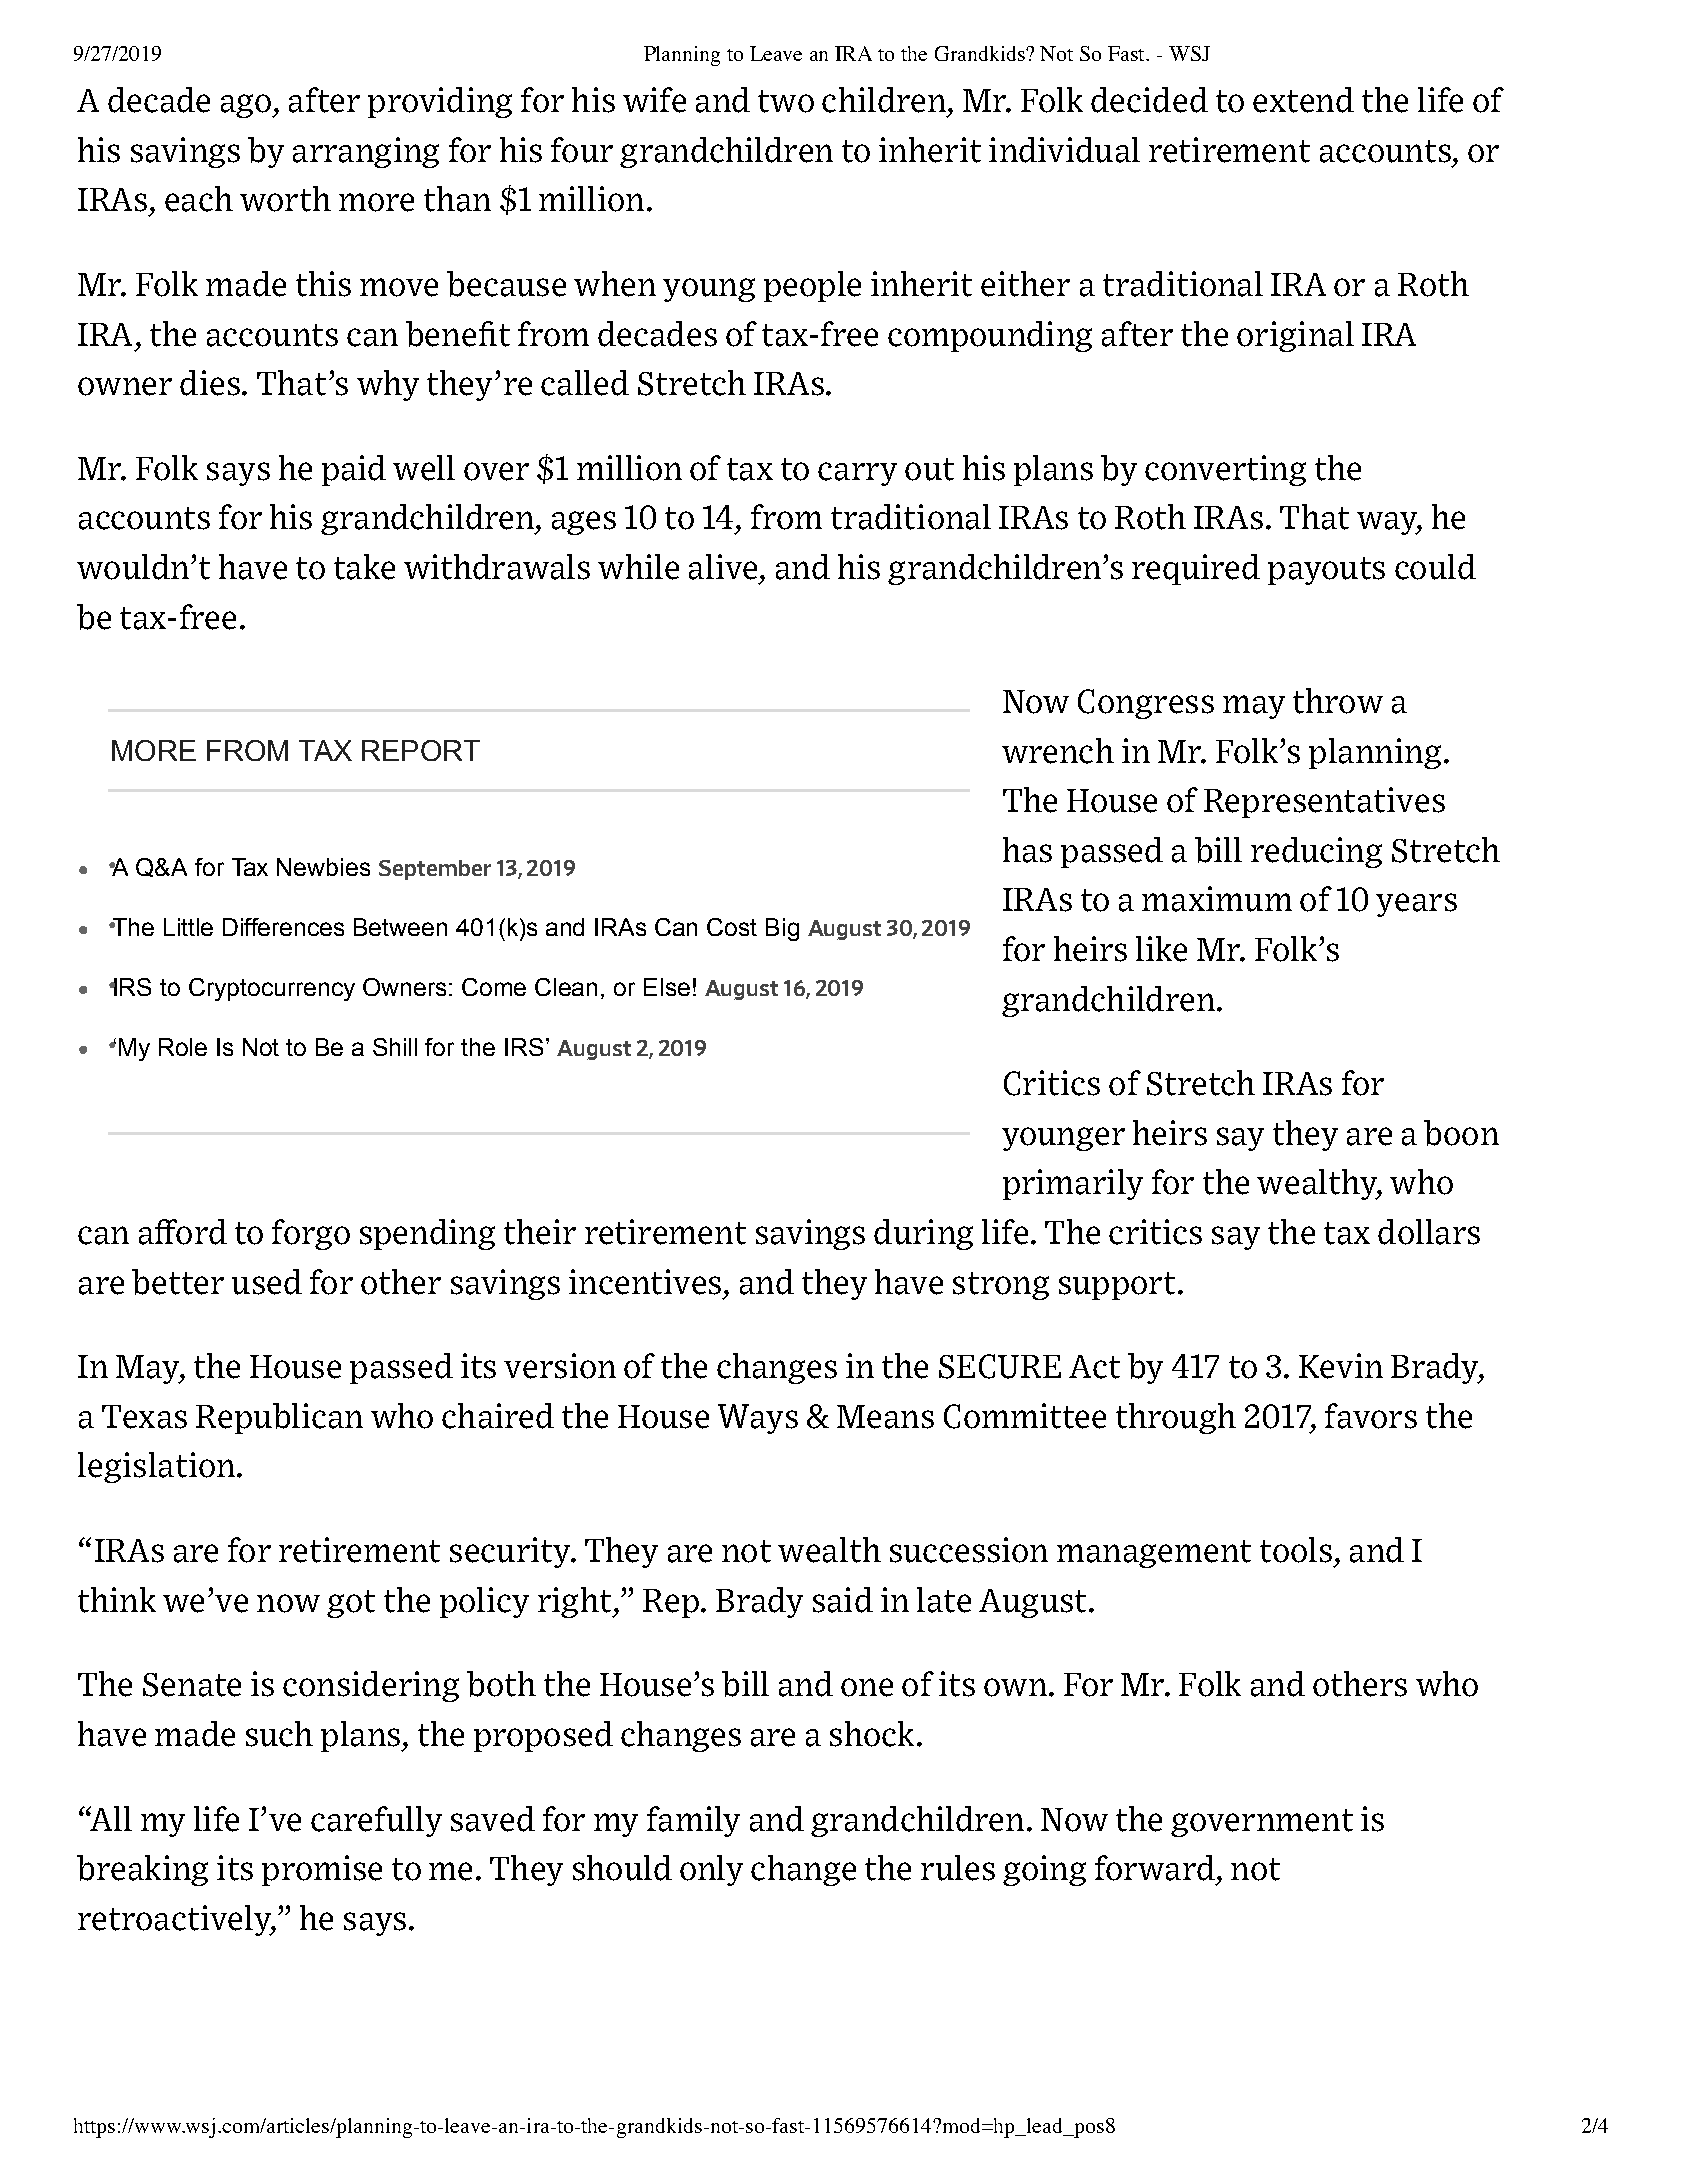 This screenshot has height=2180, width=1685. I want to click on dollars, so click(1429, 1232).
